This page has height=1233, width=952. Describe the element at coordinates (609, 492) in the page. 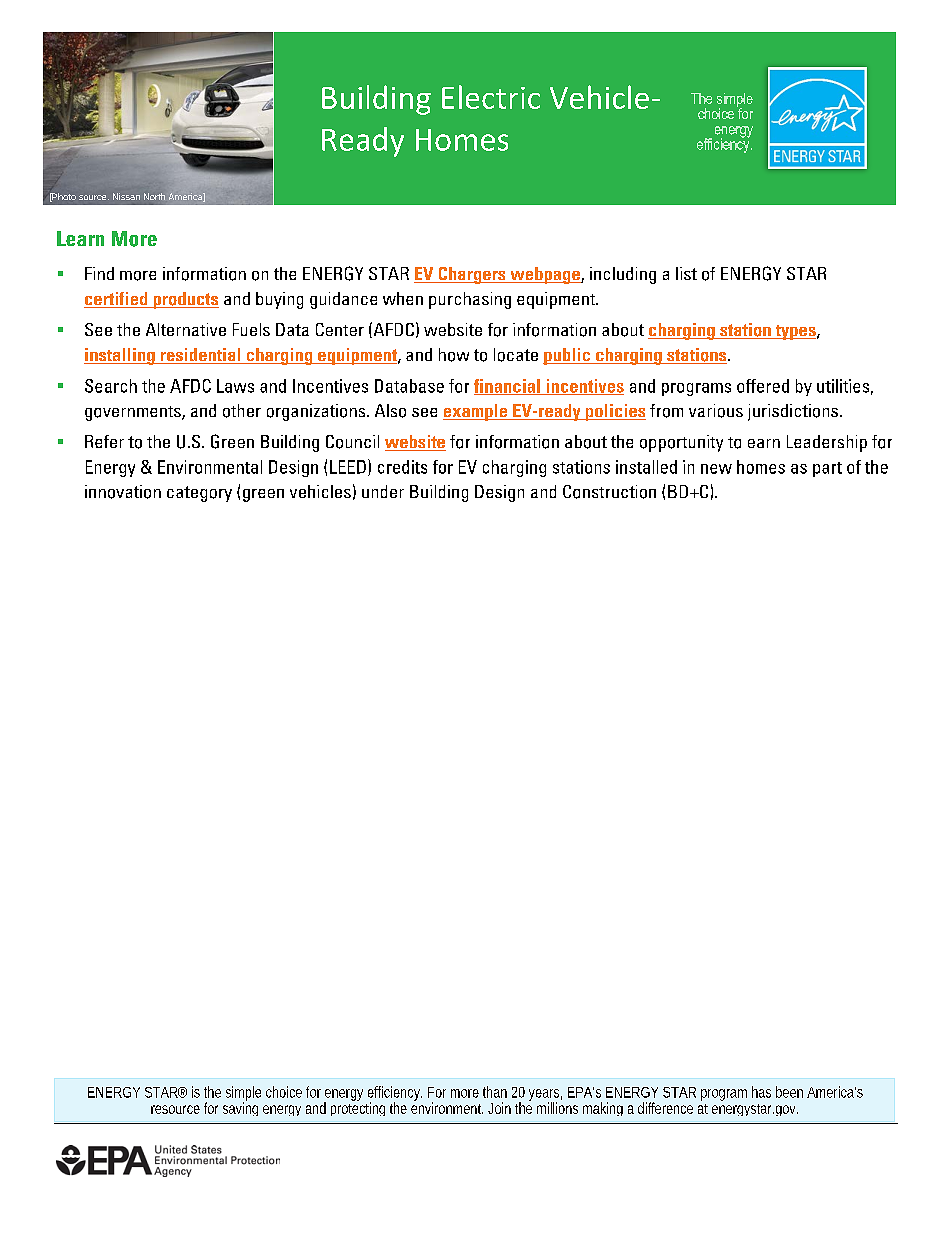

I see `Construction` at that location.
